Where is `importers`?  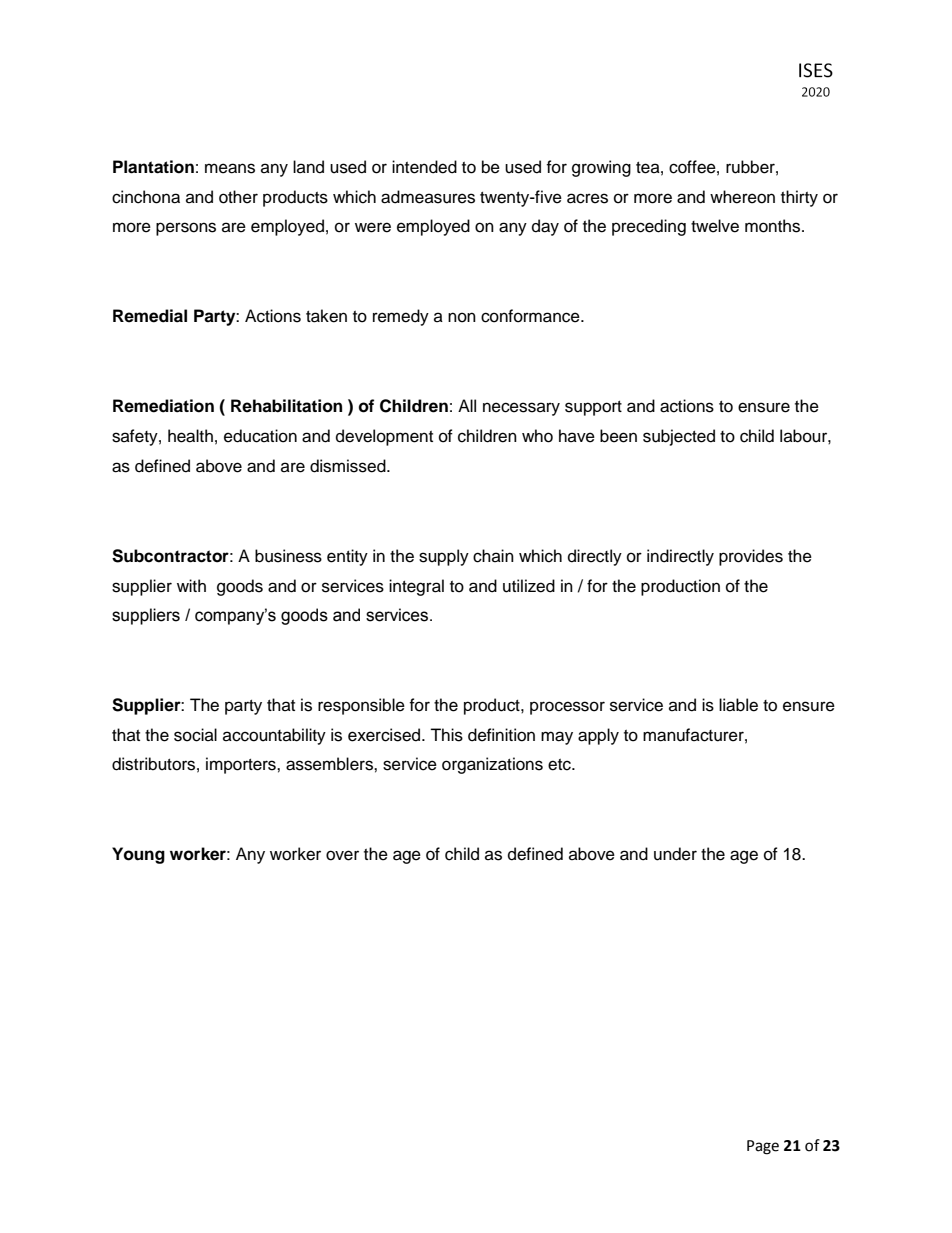
importers is located at coordinates (242, 765).
